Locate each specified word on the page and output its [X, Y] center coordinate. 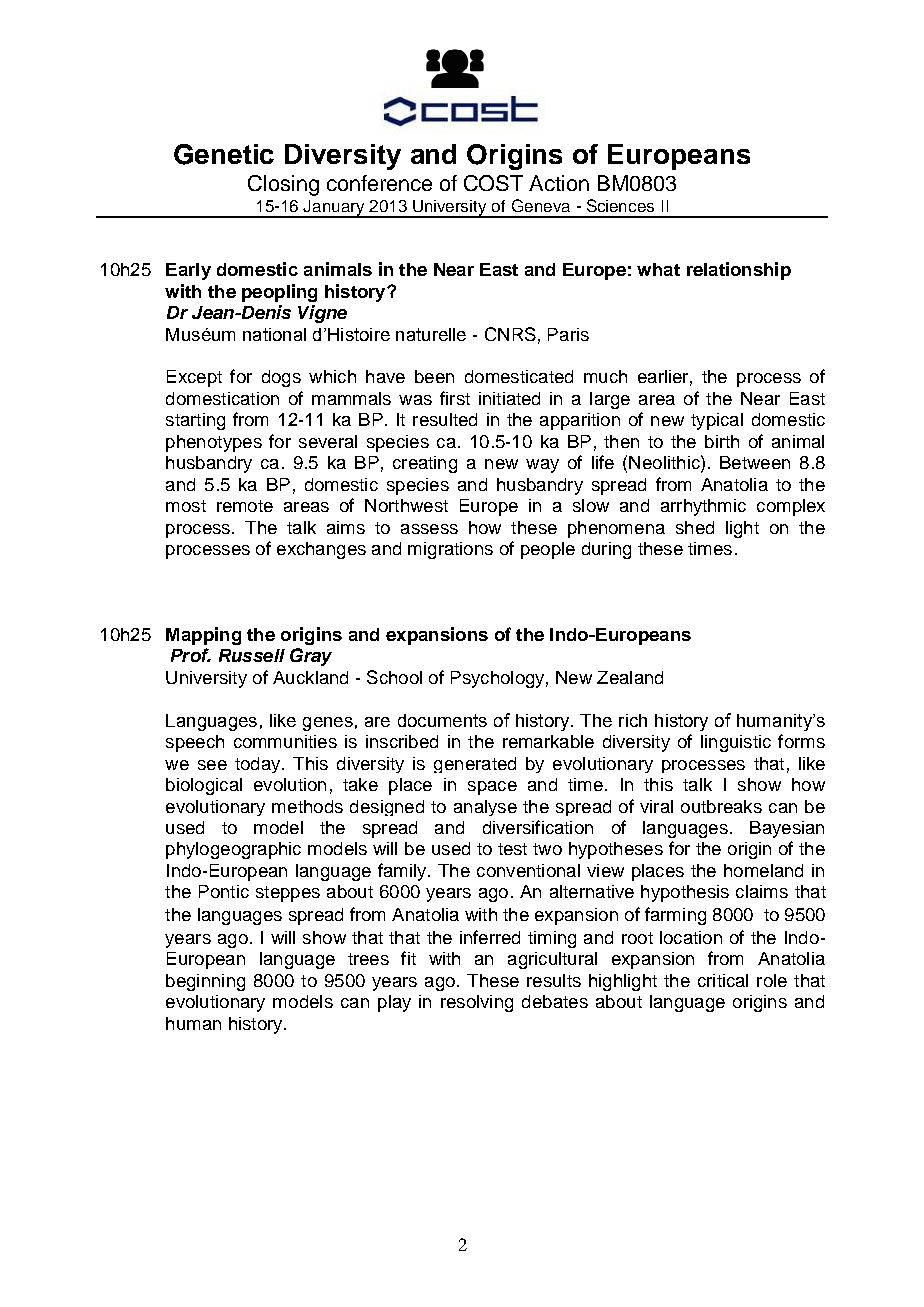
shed [695, 527]
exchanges [321, 550]
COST [493, 183]
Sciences [620, 205]
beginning [205, 982]
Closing [283, 185]
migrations [450, 550]
